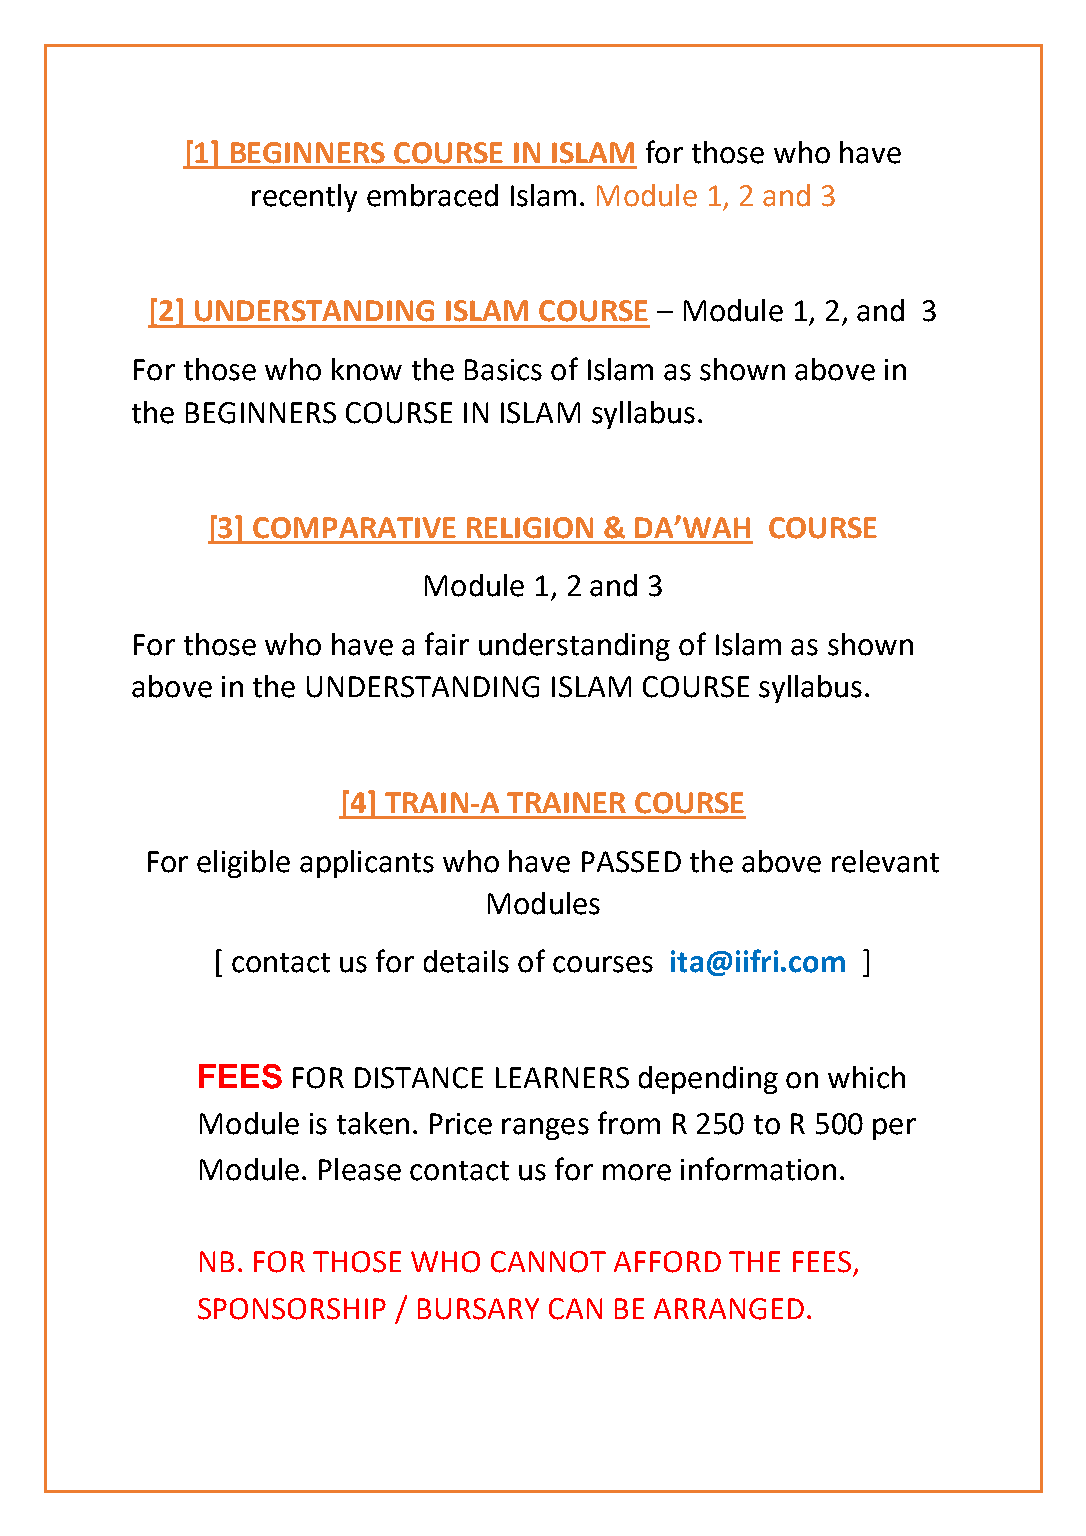 The height and width of the document is (1536, 1086). What do you see at coordinates (432, 195) in the document?
I see `embraced` at bounding box center [432, 195].
